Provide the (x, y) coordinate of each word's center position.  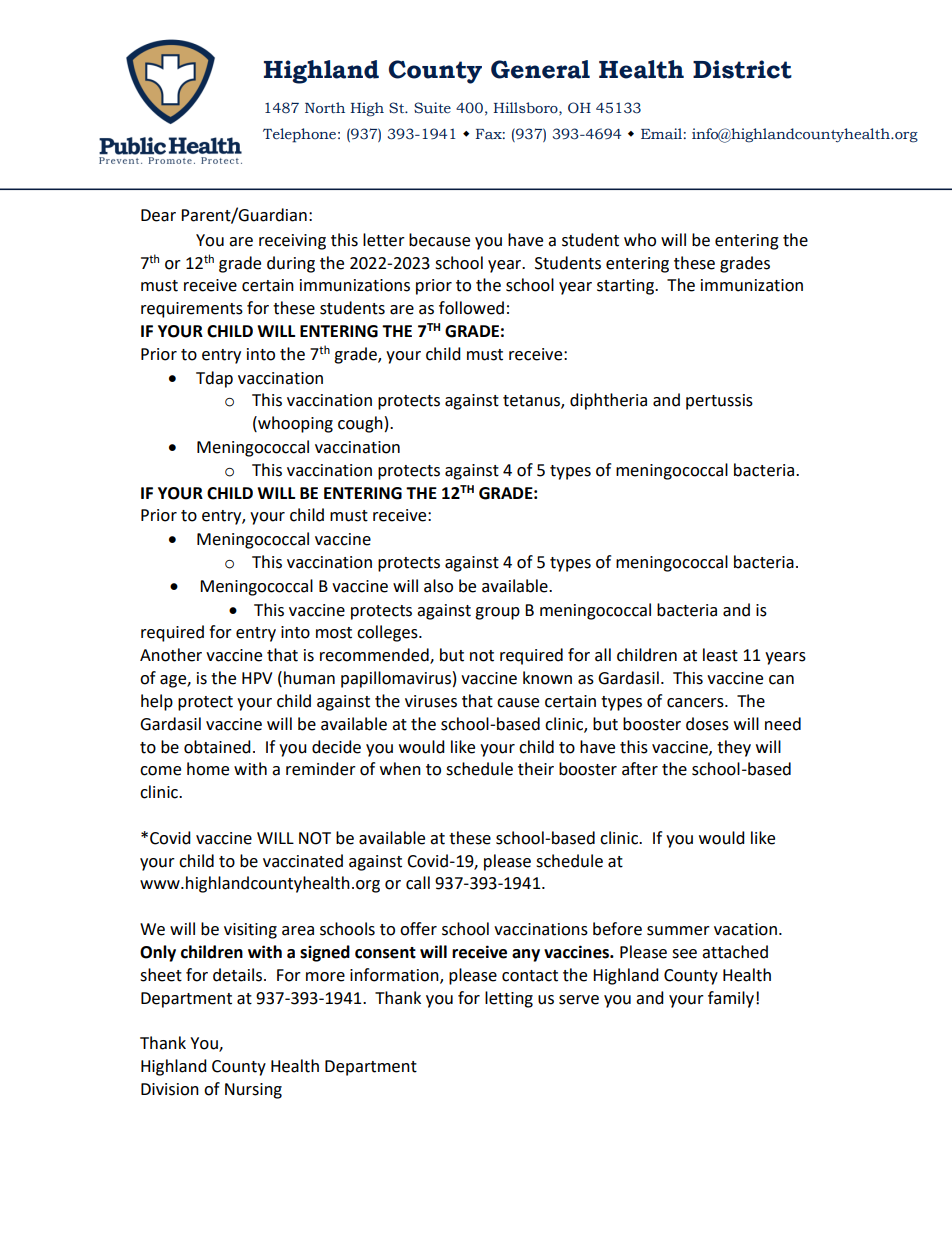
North (325, 108)
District (742, 69)
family (731, 999)
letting (509, 999)
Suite (432, 108)
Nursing (253, 1091)
